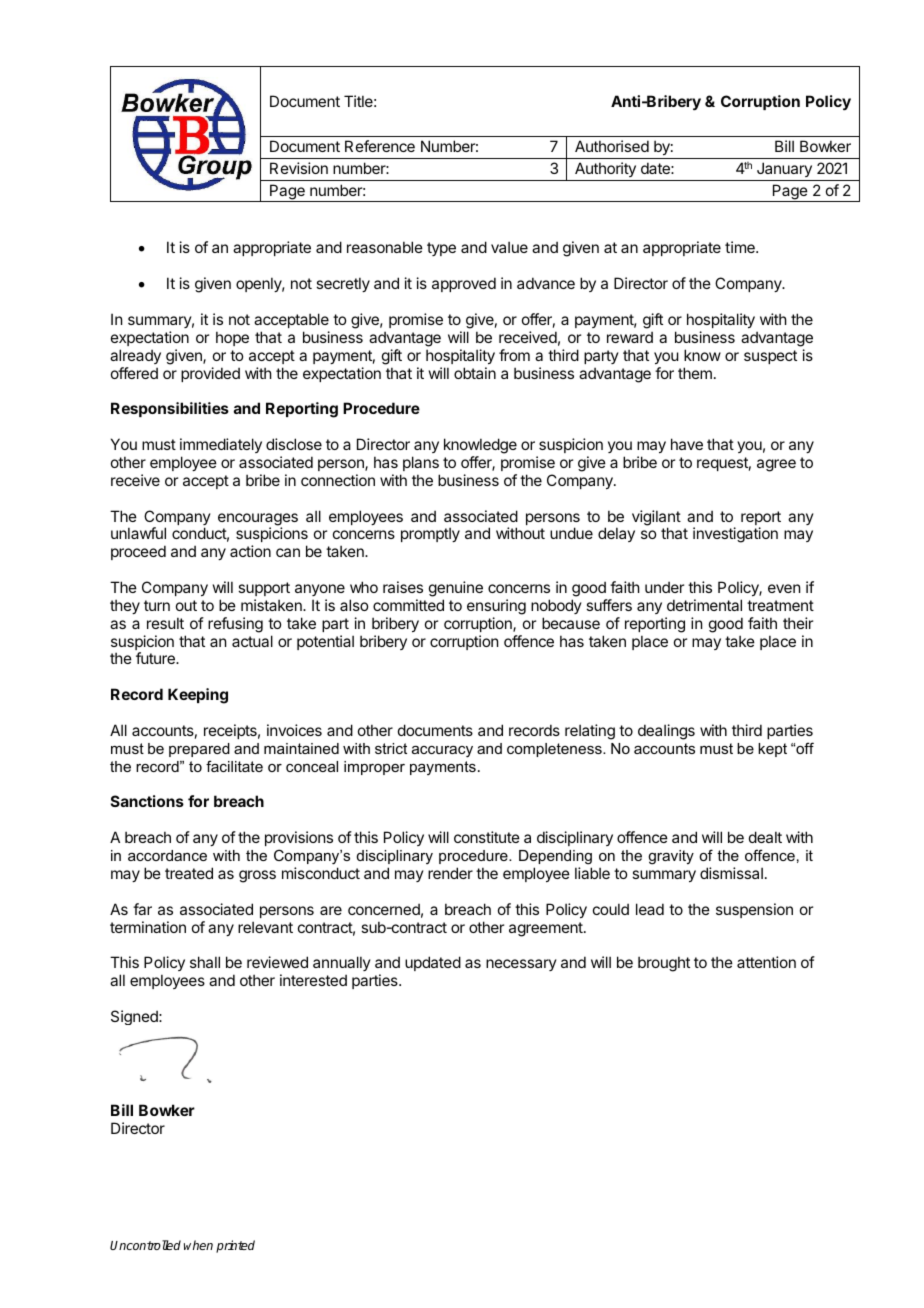  I want to click on printed, so click(235, 1246).
